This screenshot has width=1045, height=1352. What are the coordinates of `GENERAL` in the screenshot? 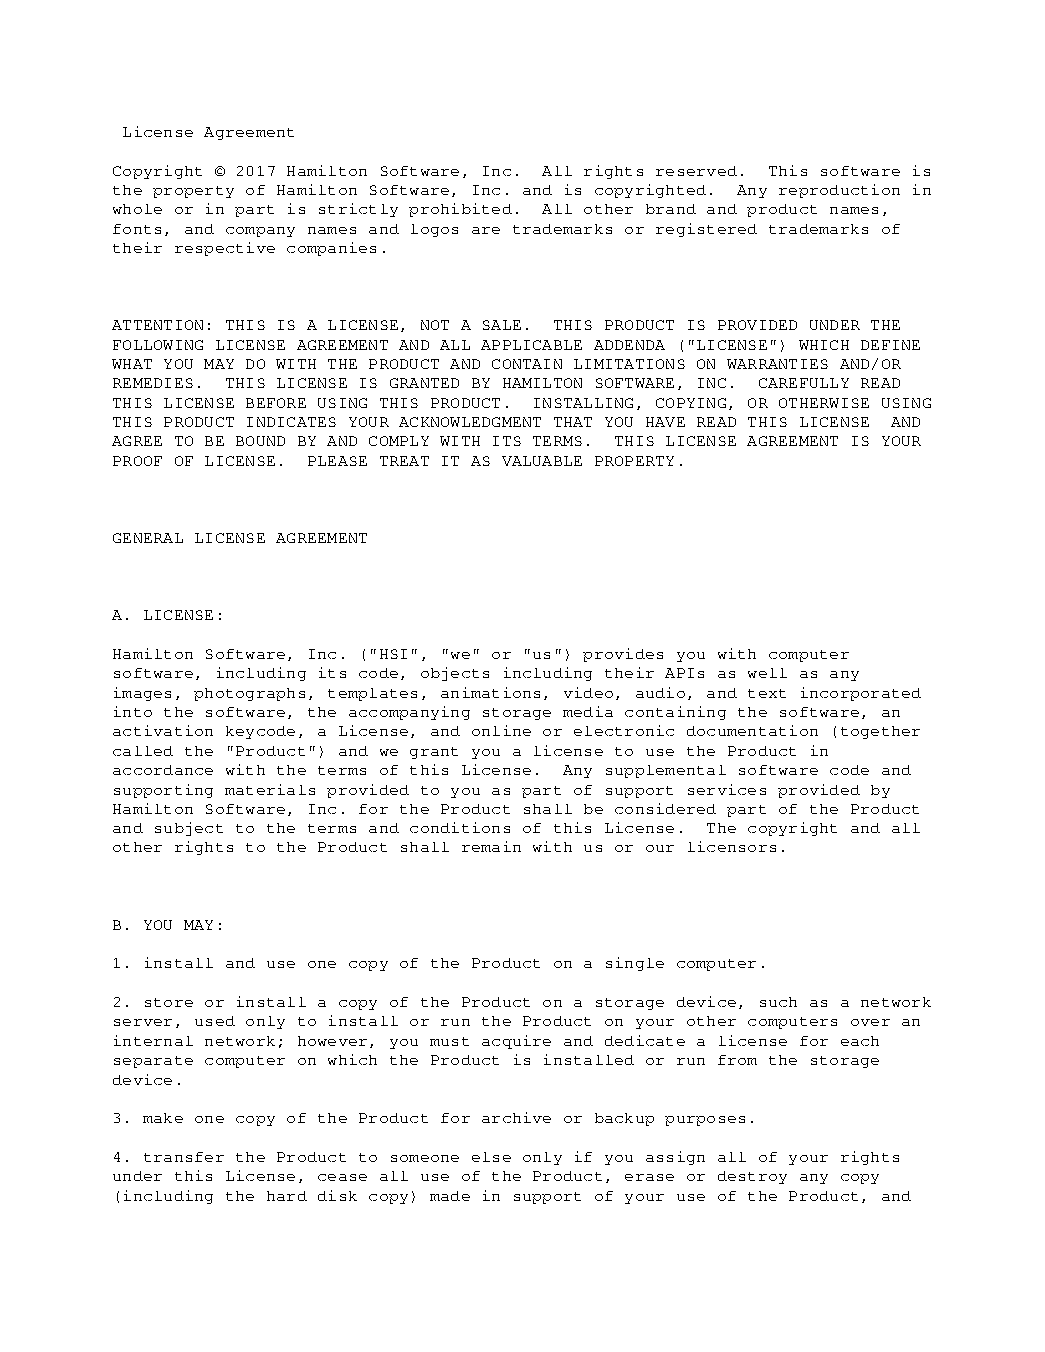 It's located at (148, 538).
